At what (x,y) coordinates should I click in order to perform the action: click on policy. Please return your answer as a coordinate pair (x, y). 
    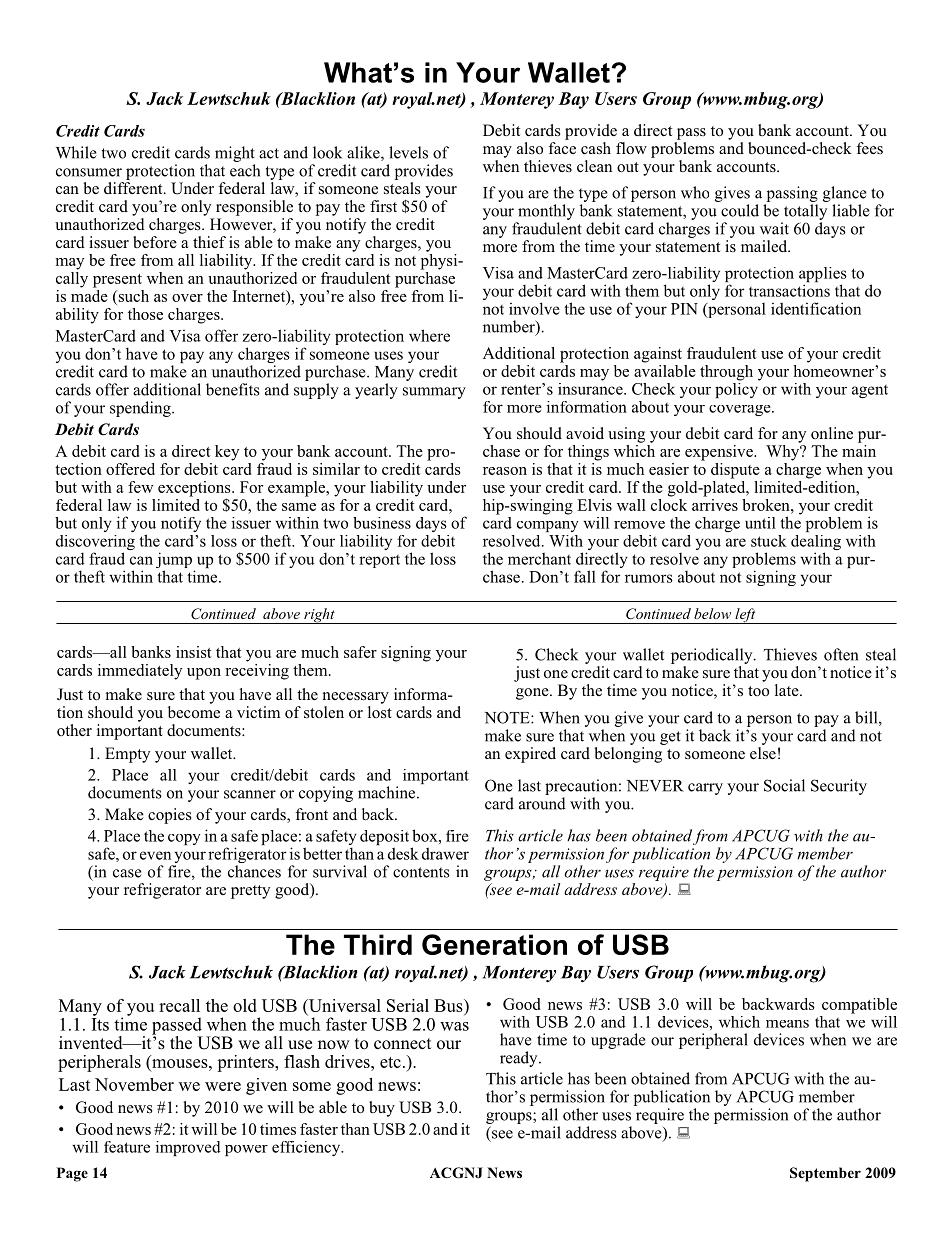
    Looking at the image, I should click on (737, 389).
